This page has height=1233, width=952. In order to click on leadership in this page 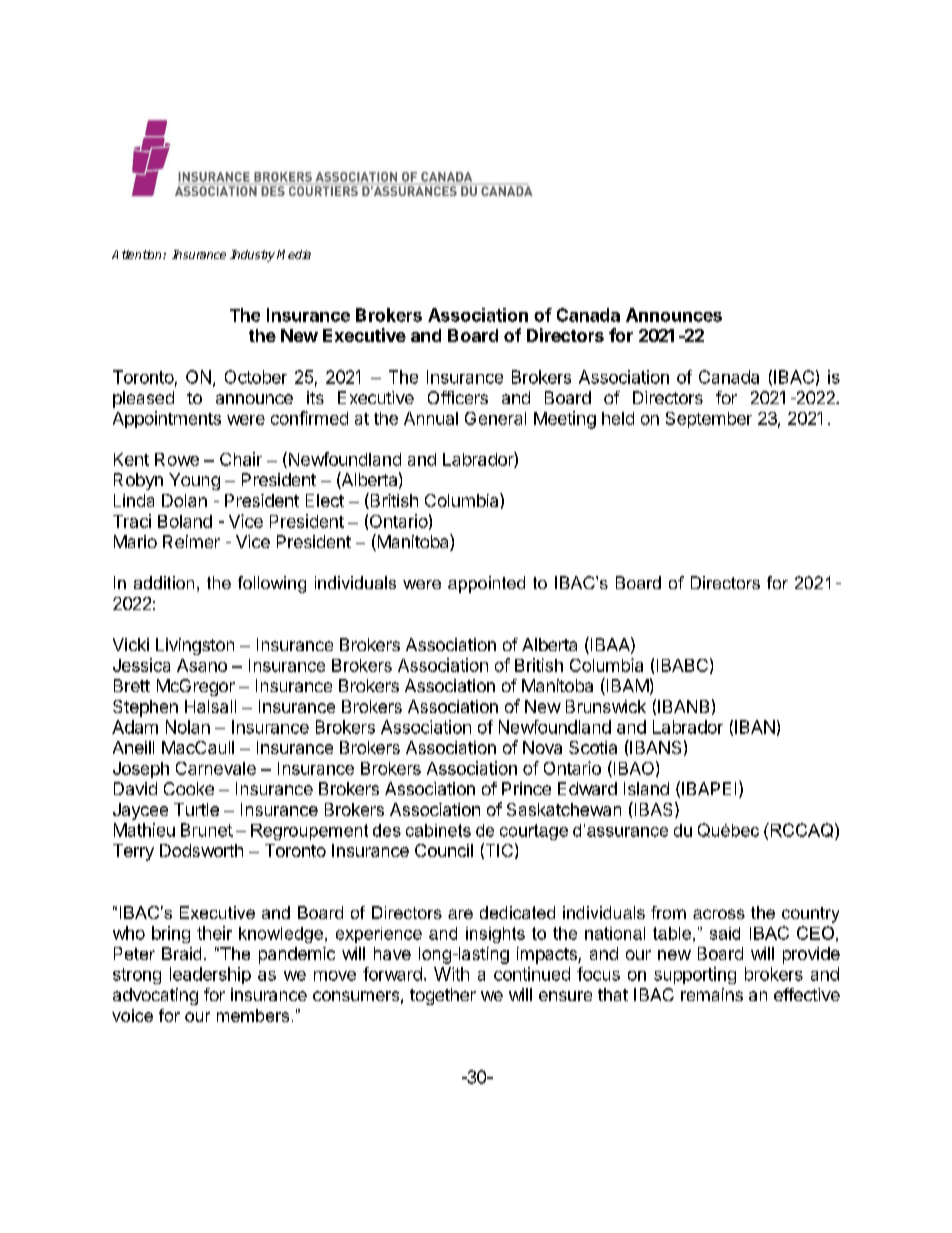, I will do `click(210, 975)`.
